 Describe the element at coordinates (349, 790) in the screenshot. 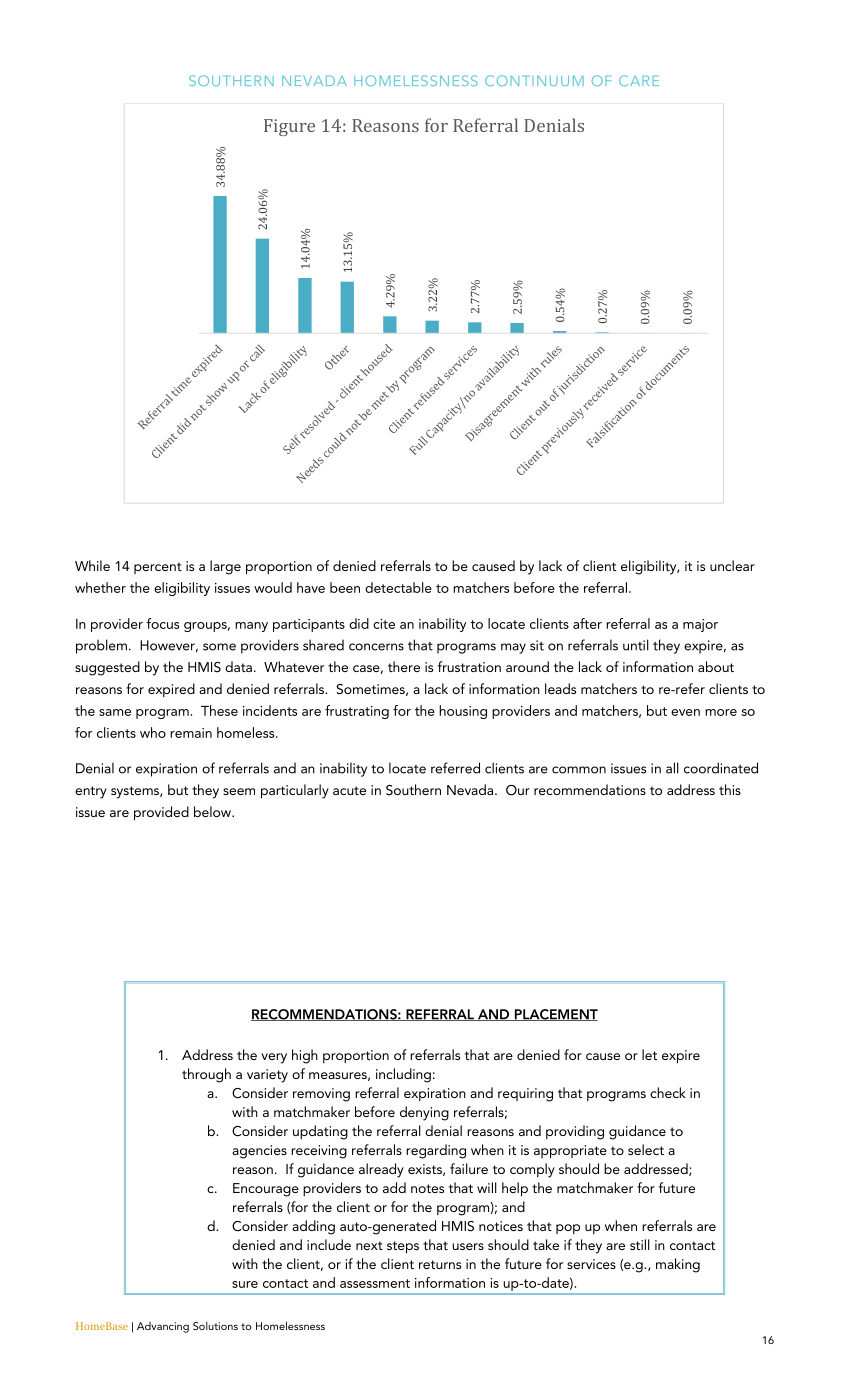

I see `acute` at that location.
